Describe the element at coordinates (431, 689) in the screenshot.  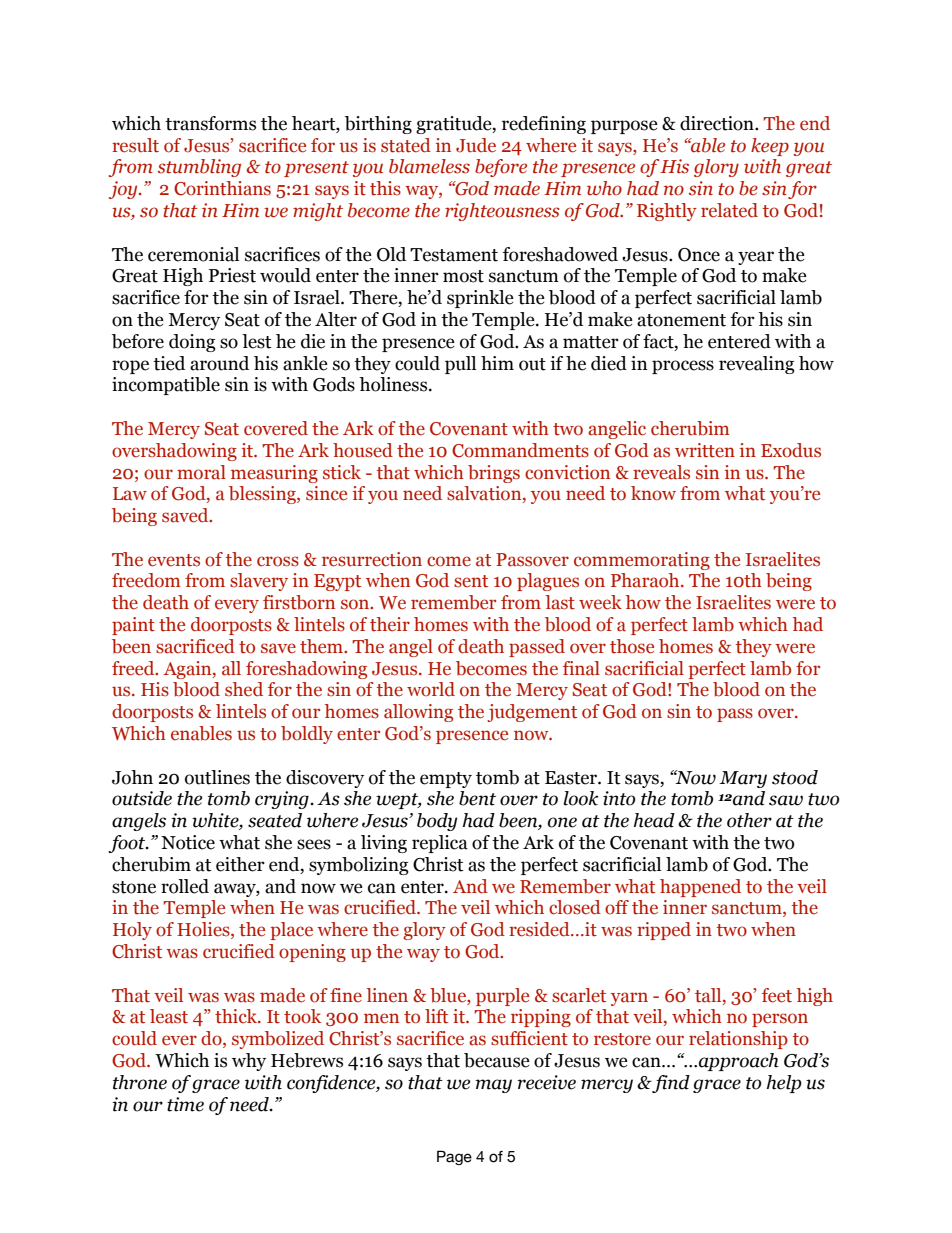
I see `world` at that location.
